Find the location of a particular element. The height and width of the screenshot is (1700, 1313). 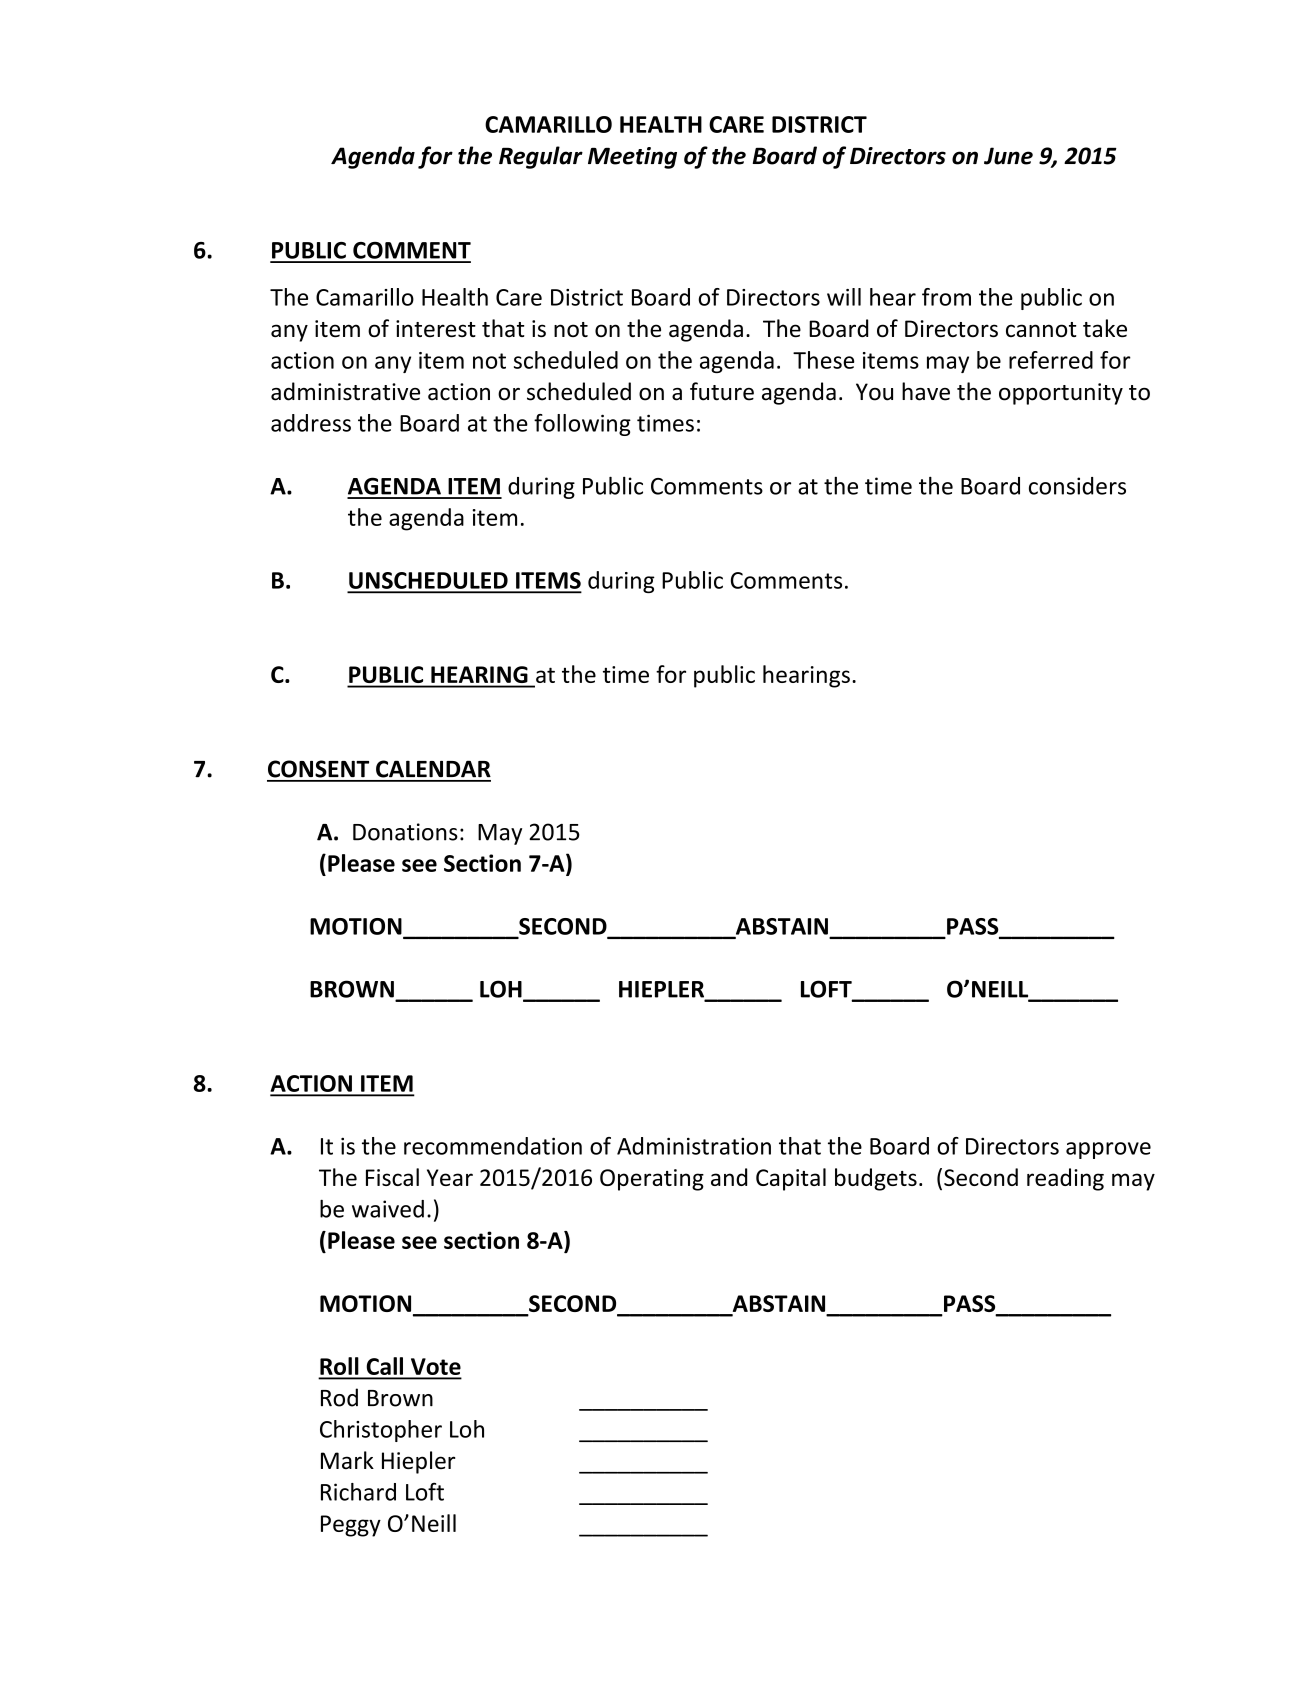

considers is located at coordinates (1077, 486).
